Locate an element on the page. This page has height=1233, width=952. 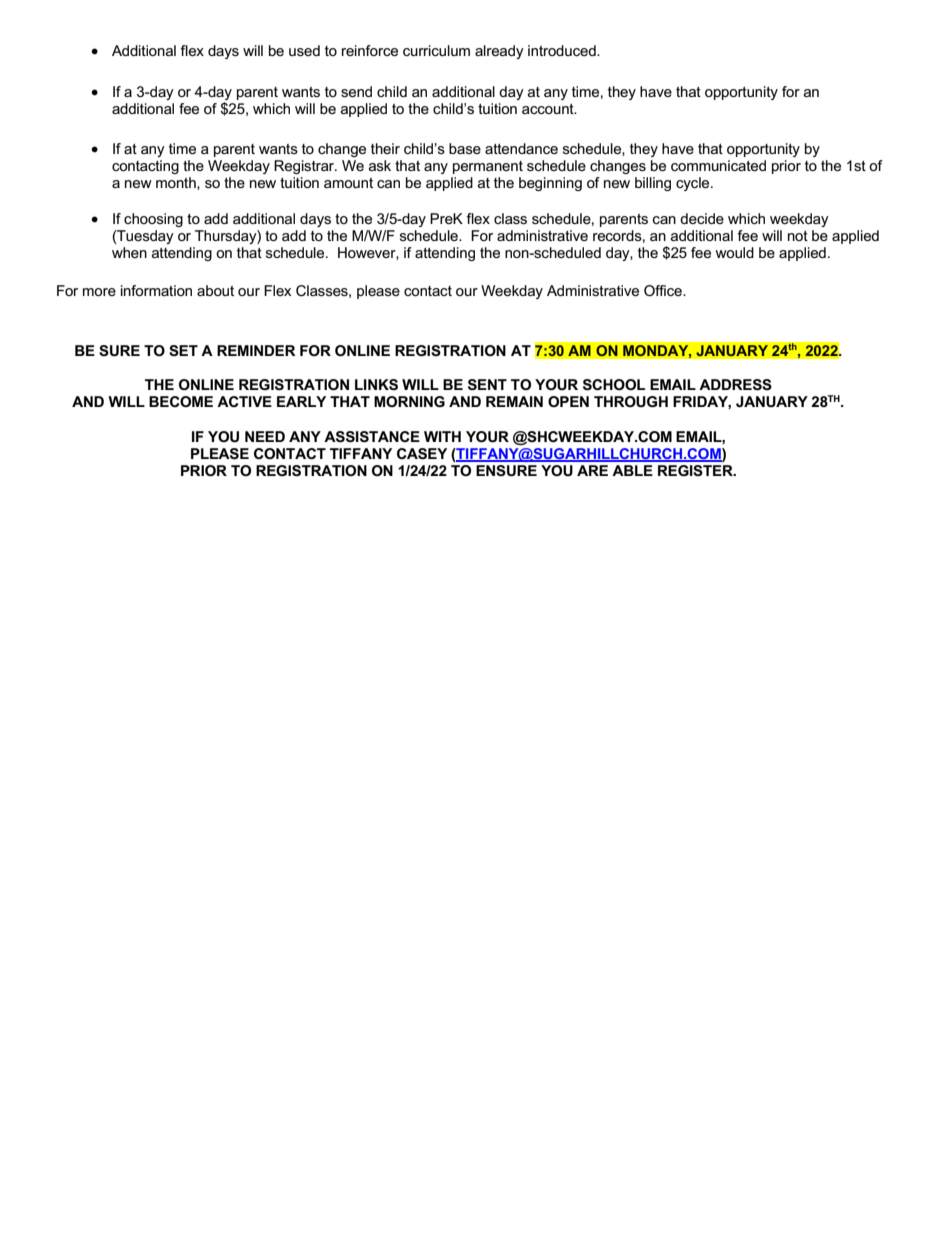
introduced is located at coordinates (563, 50).
